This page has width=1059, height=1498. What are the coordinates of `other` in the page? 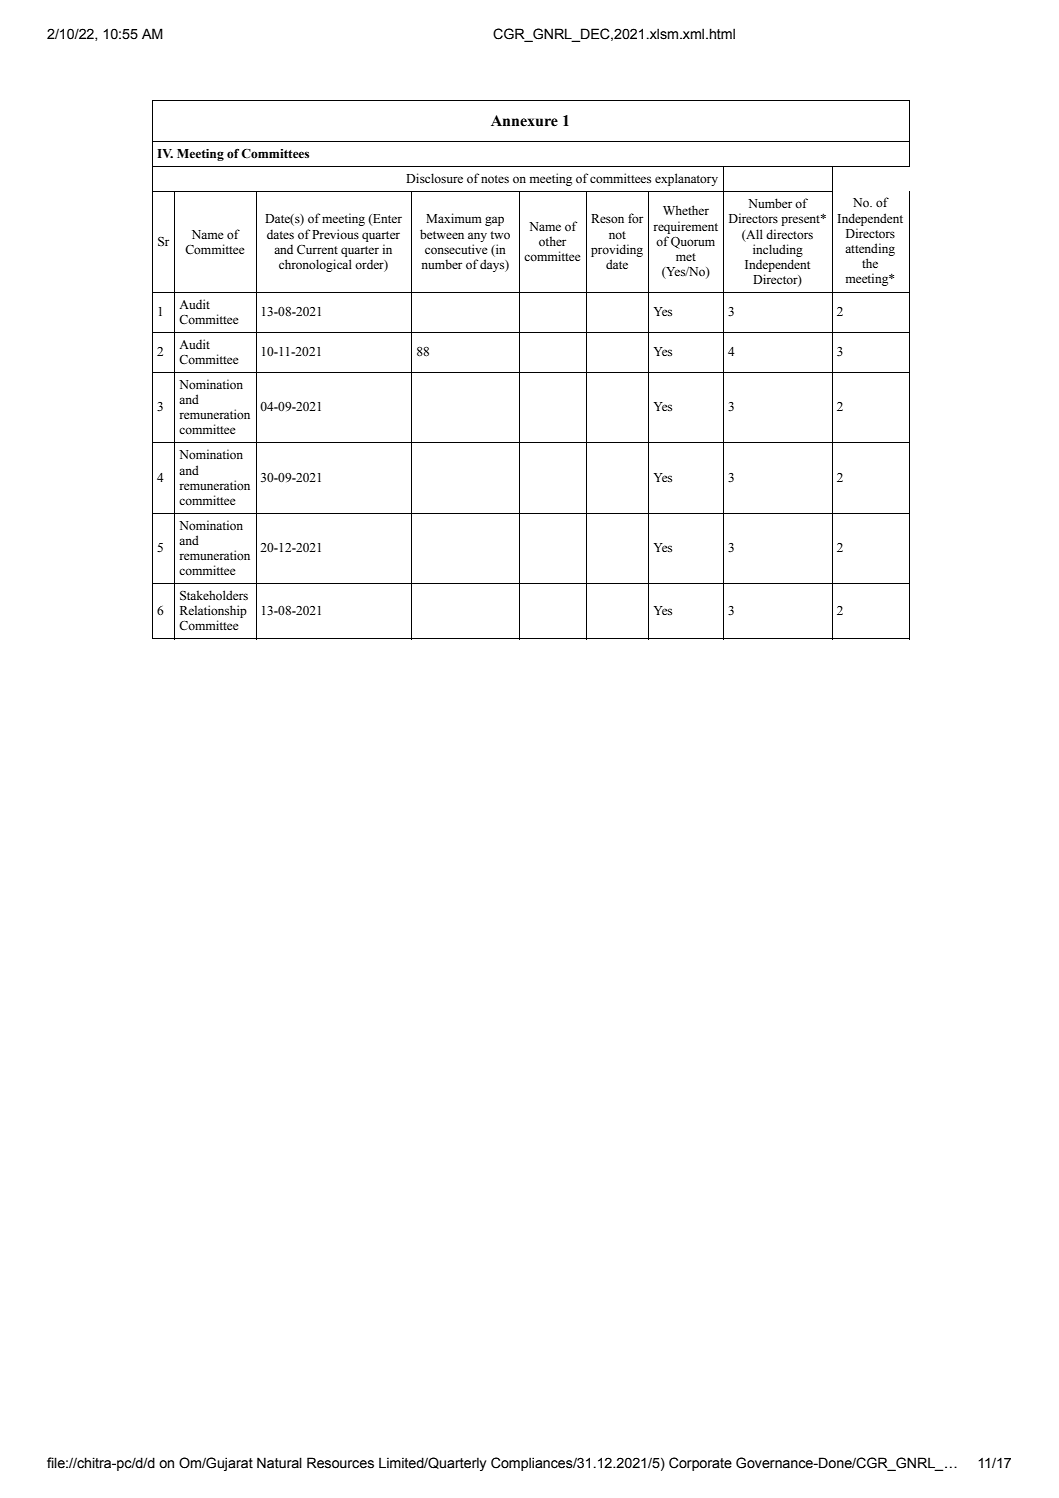 It's located at (552, 241).
